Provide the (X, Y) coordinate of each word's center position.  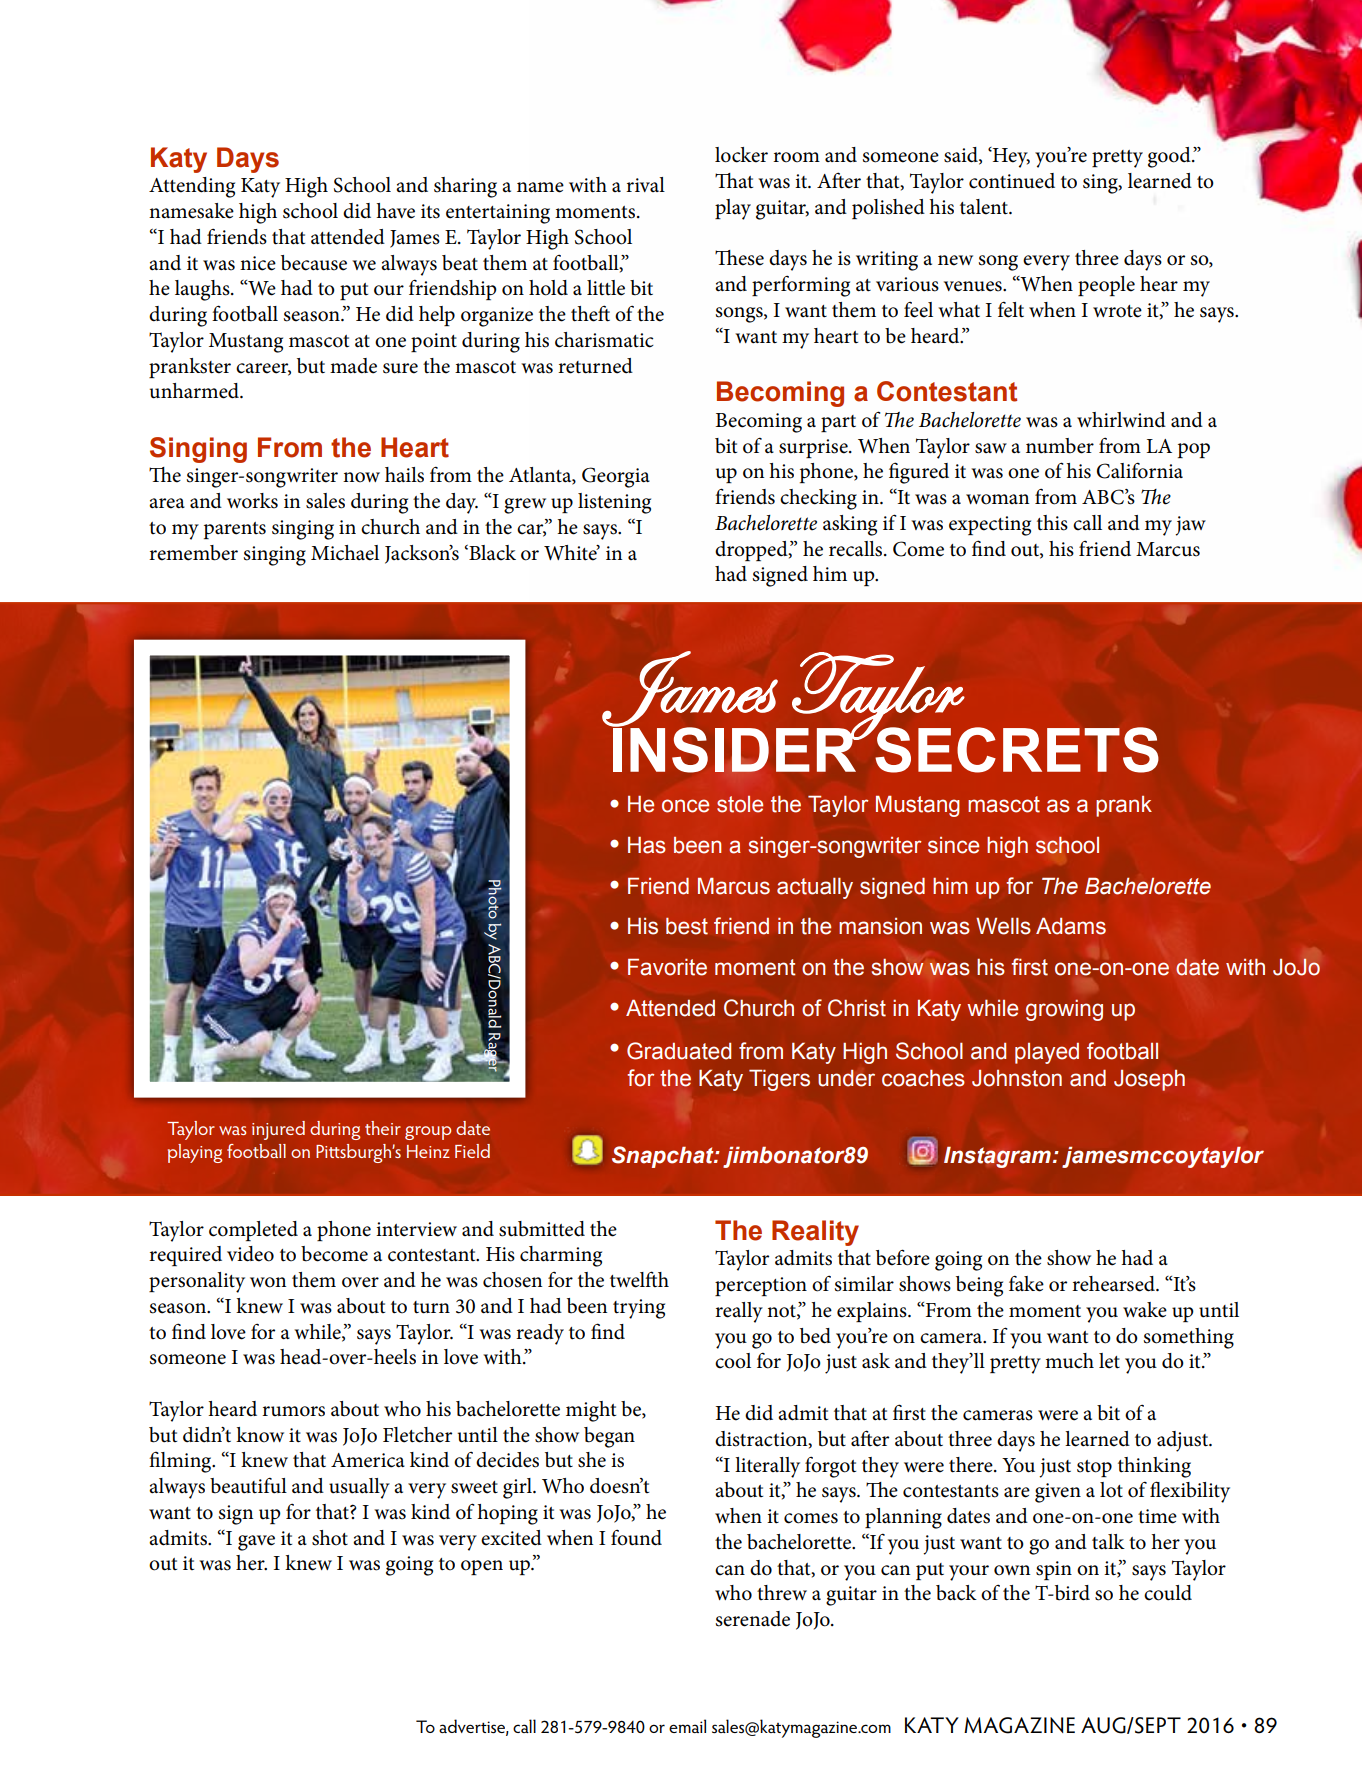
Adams (1071, 926)
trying (639, 1309)
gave (256, 1543)
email (687, 1726)
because (314, 263)
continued (1012, 181)
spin (1054, 1570)
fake (1026, 1283)
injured (278, 1130)
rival (645, 184)
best (687, 926)
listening (614, 503)
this (1052, 523)
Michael (345, 553)
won (268, 1282)
